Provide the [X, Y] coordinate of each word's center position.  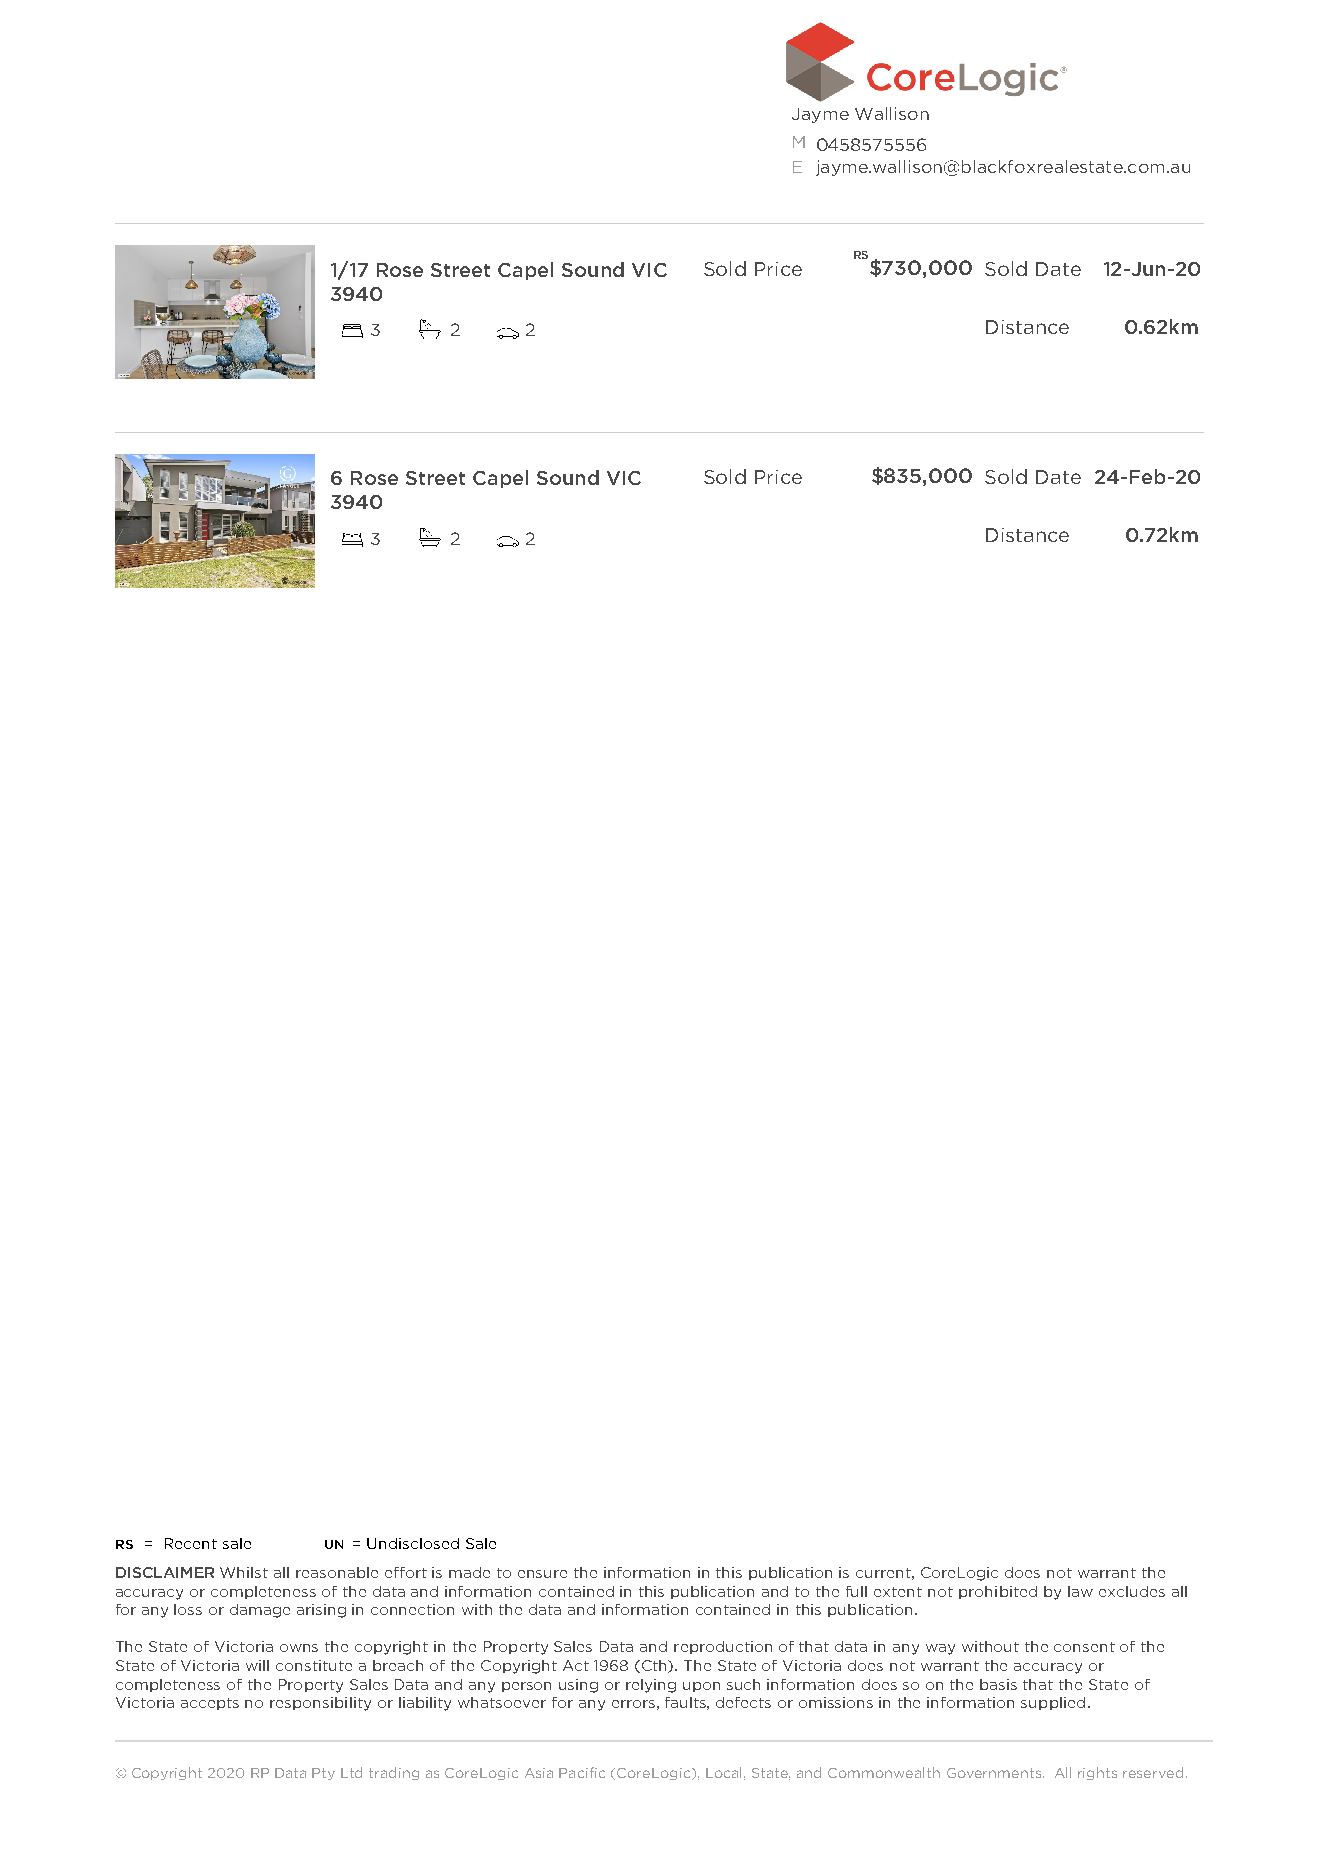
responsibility [320, 1704]
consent [1084, 1647]
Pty [323, 1774]
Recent [191, 1543]
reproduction [723, 1647]
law [1080, 1591]
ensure [542, 1574]
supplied [1053, 1703]
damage [260, 1611]
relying [651, 1686]
